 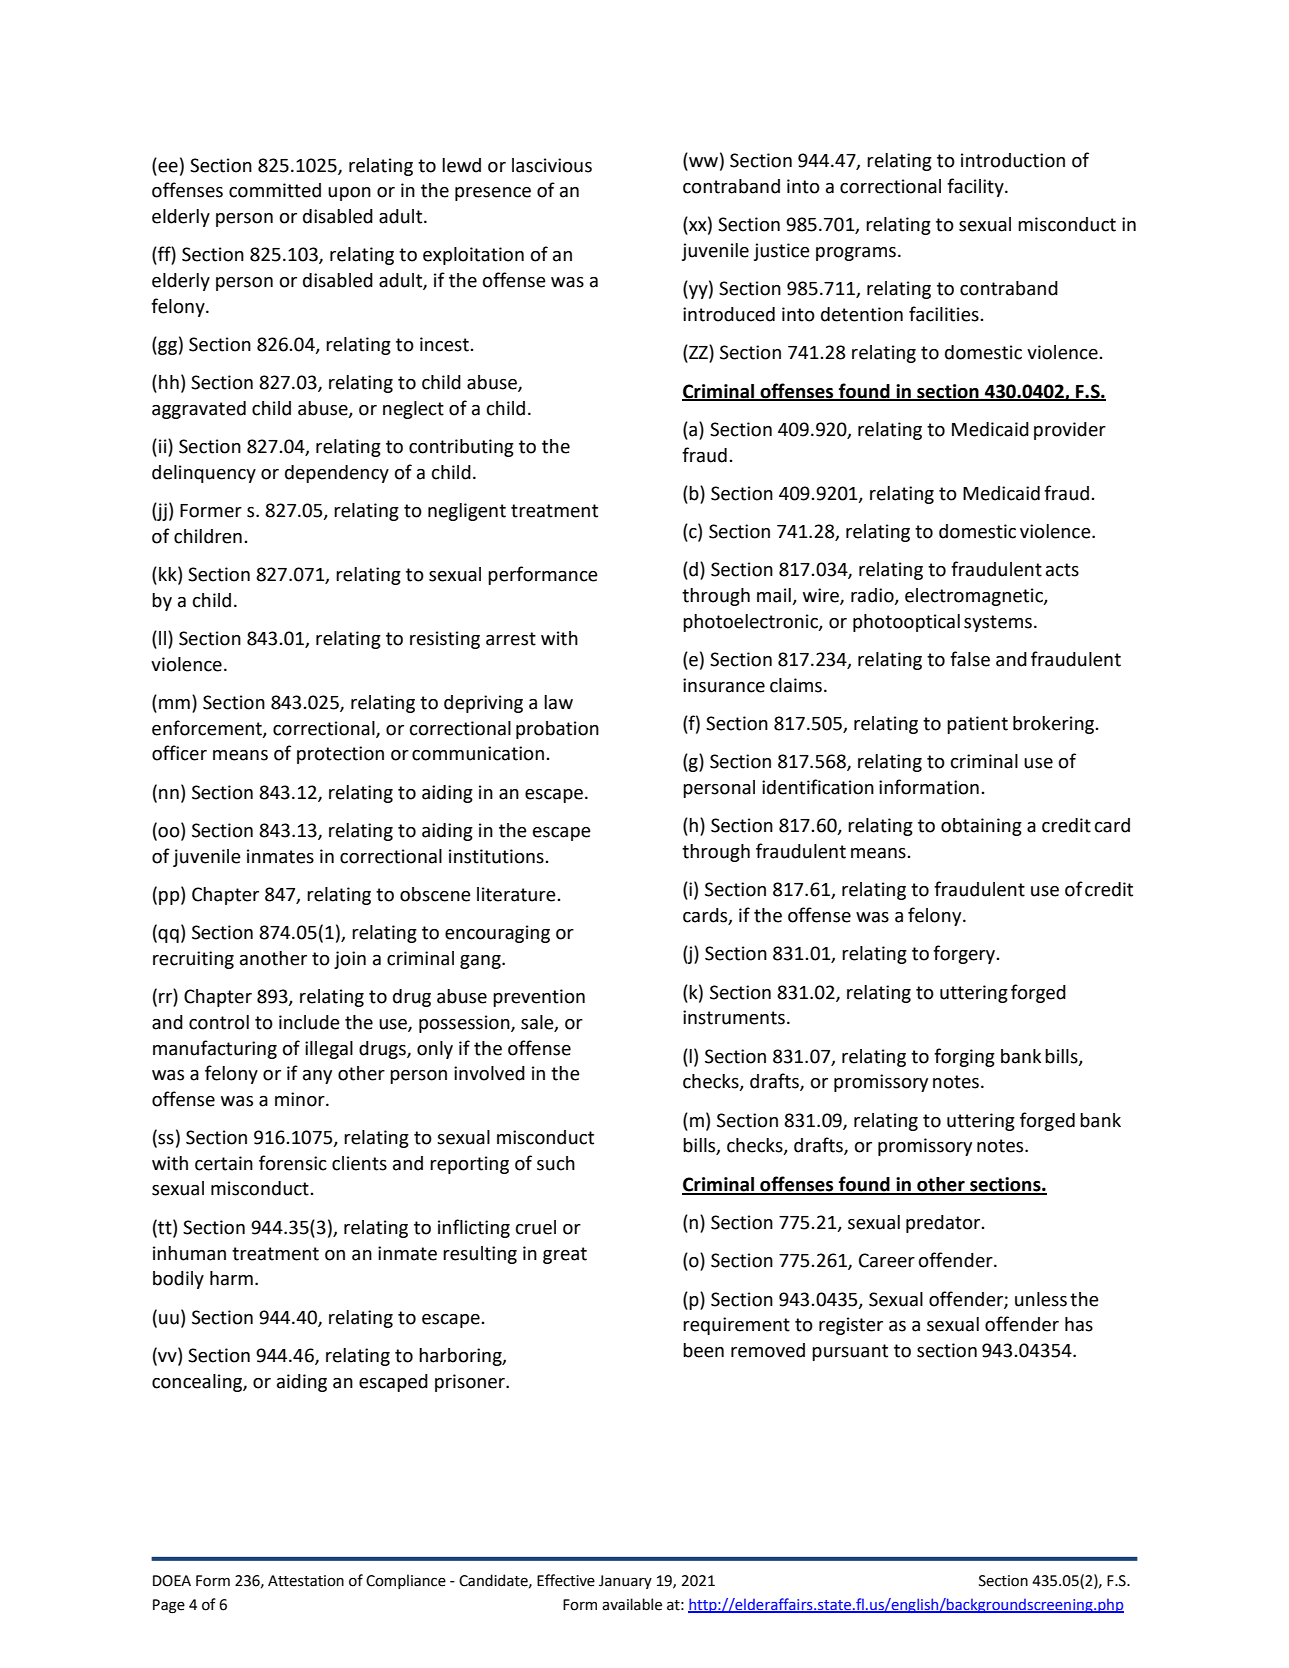 I want to click on committed, so click(x=275, y=190).
